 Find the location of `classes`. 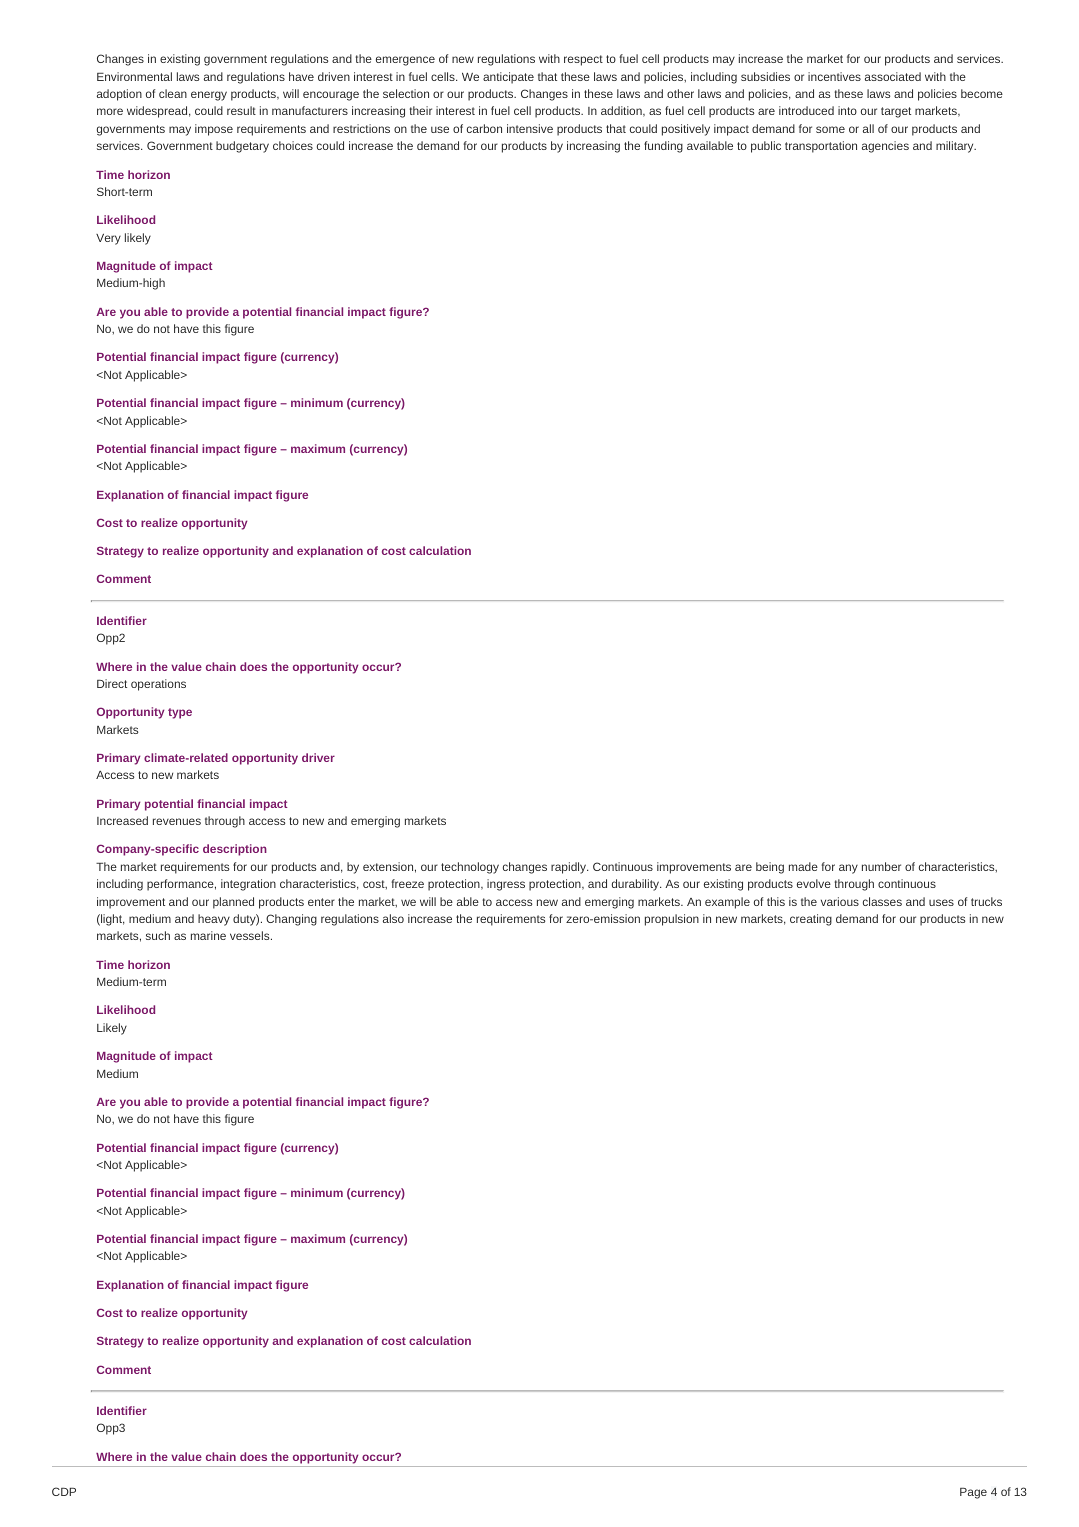

classes is located at coordinates (882, 901).
